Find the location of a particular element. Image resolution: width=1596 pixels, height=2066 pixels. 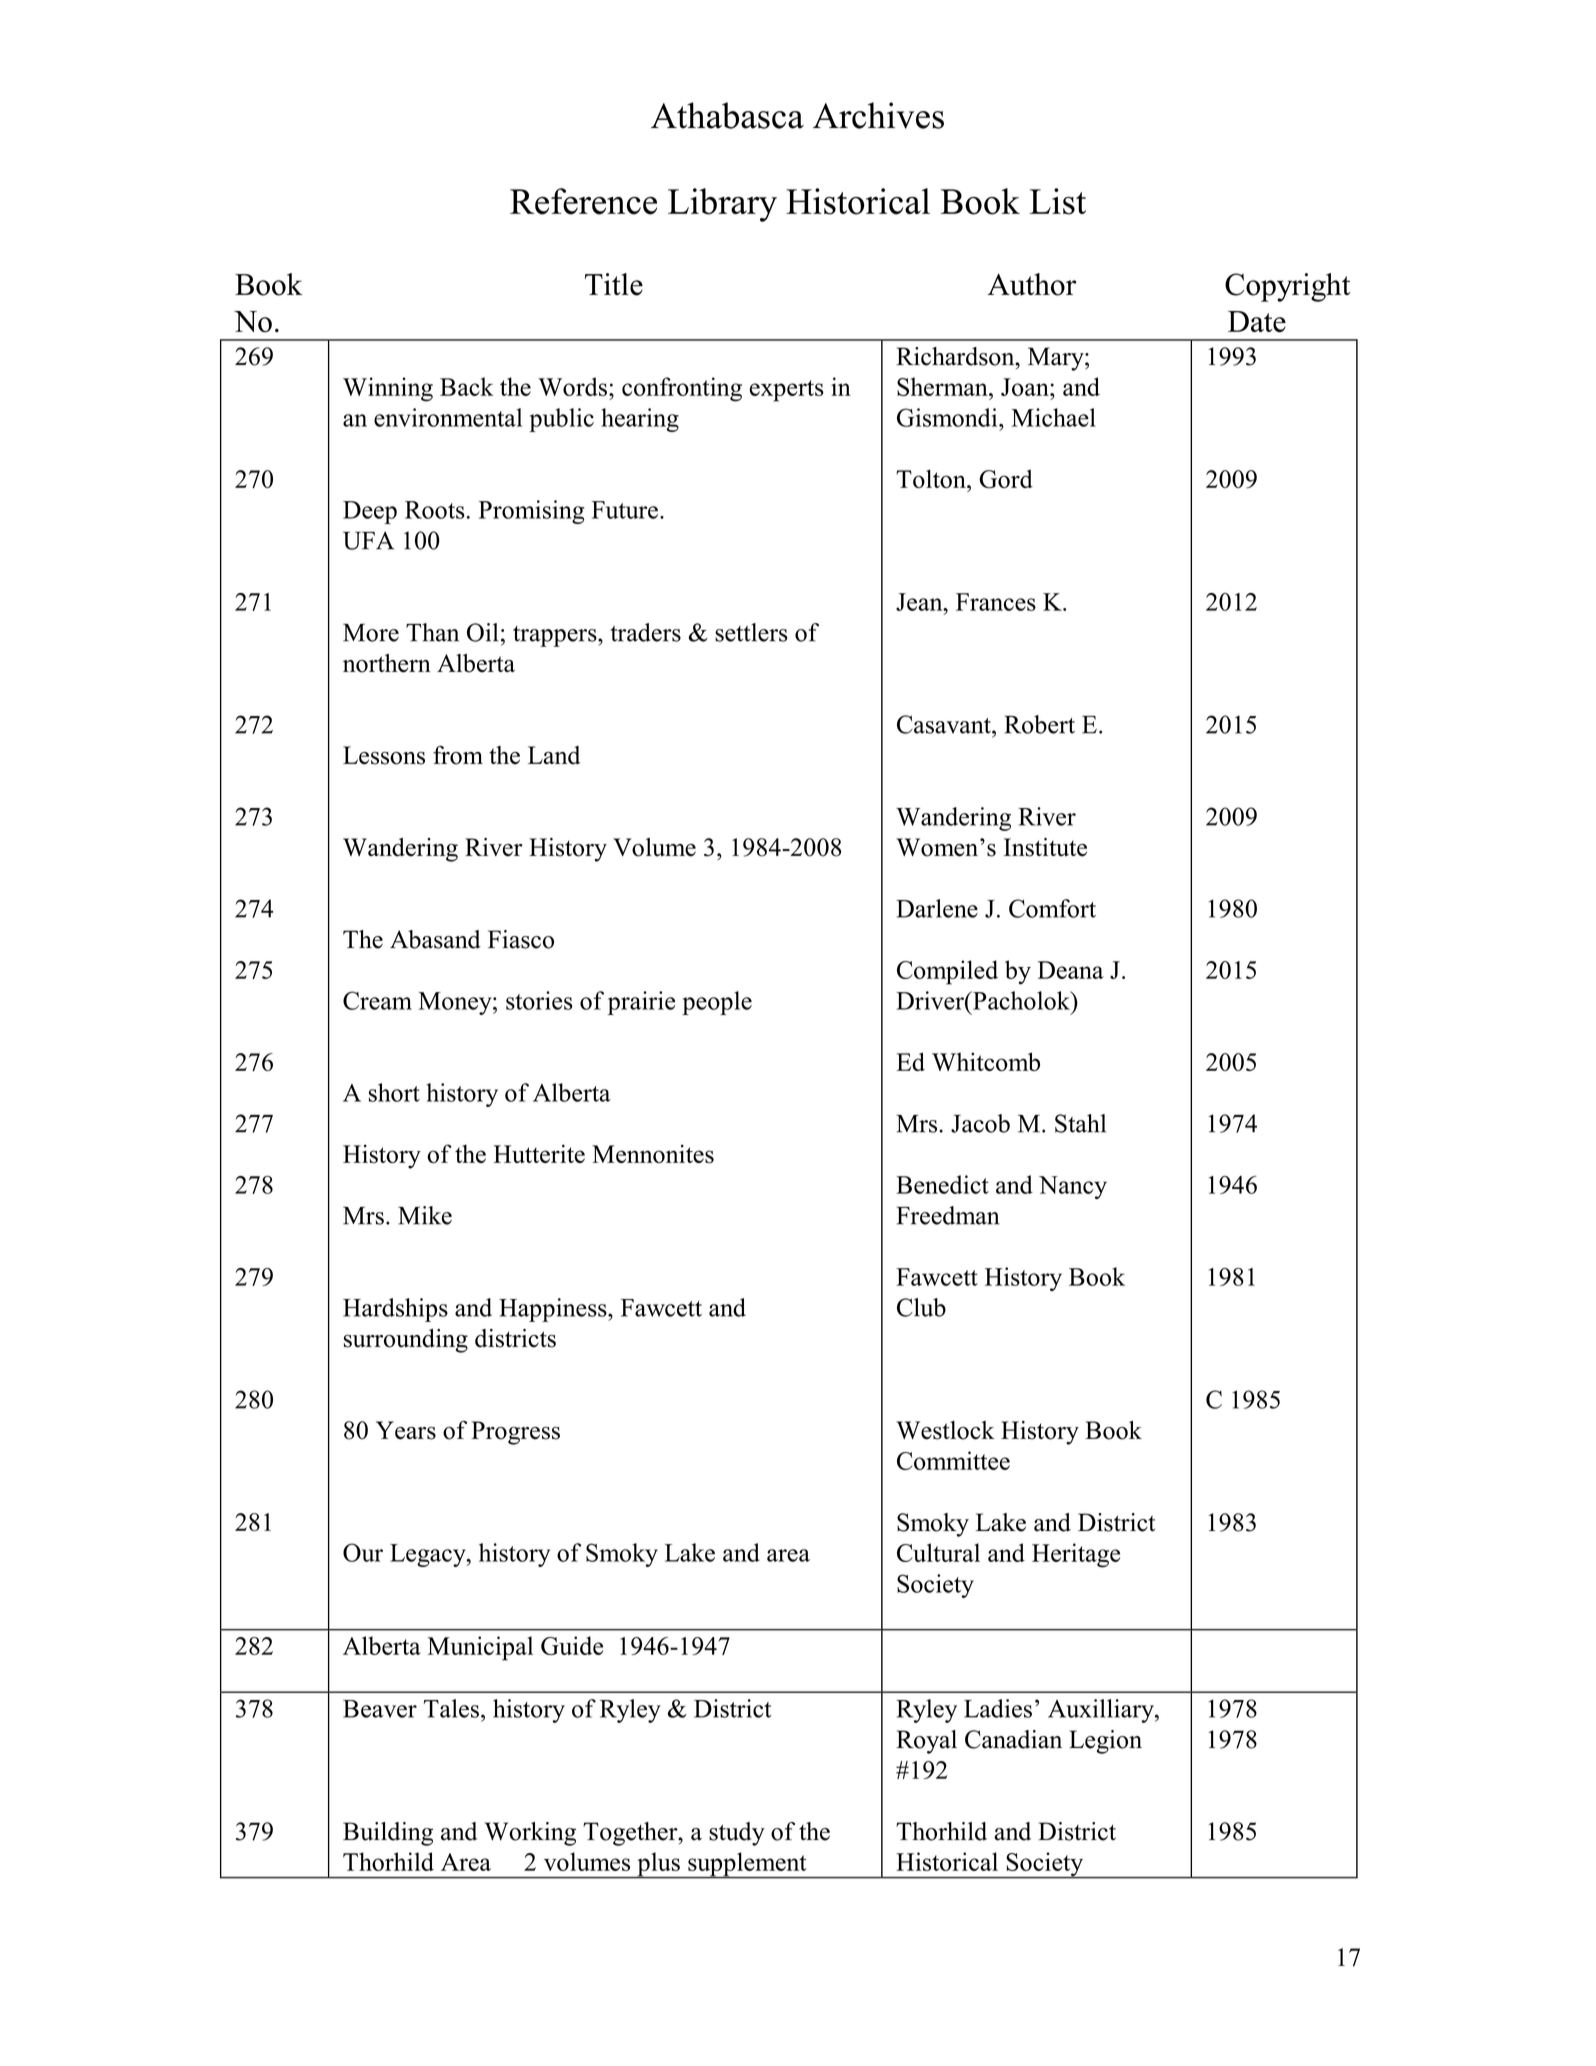

List is located at coordinates (1058, 201).
